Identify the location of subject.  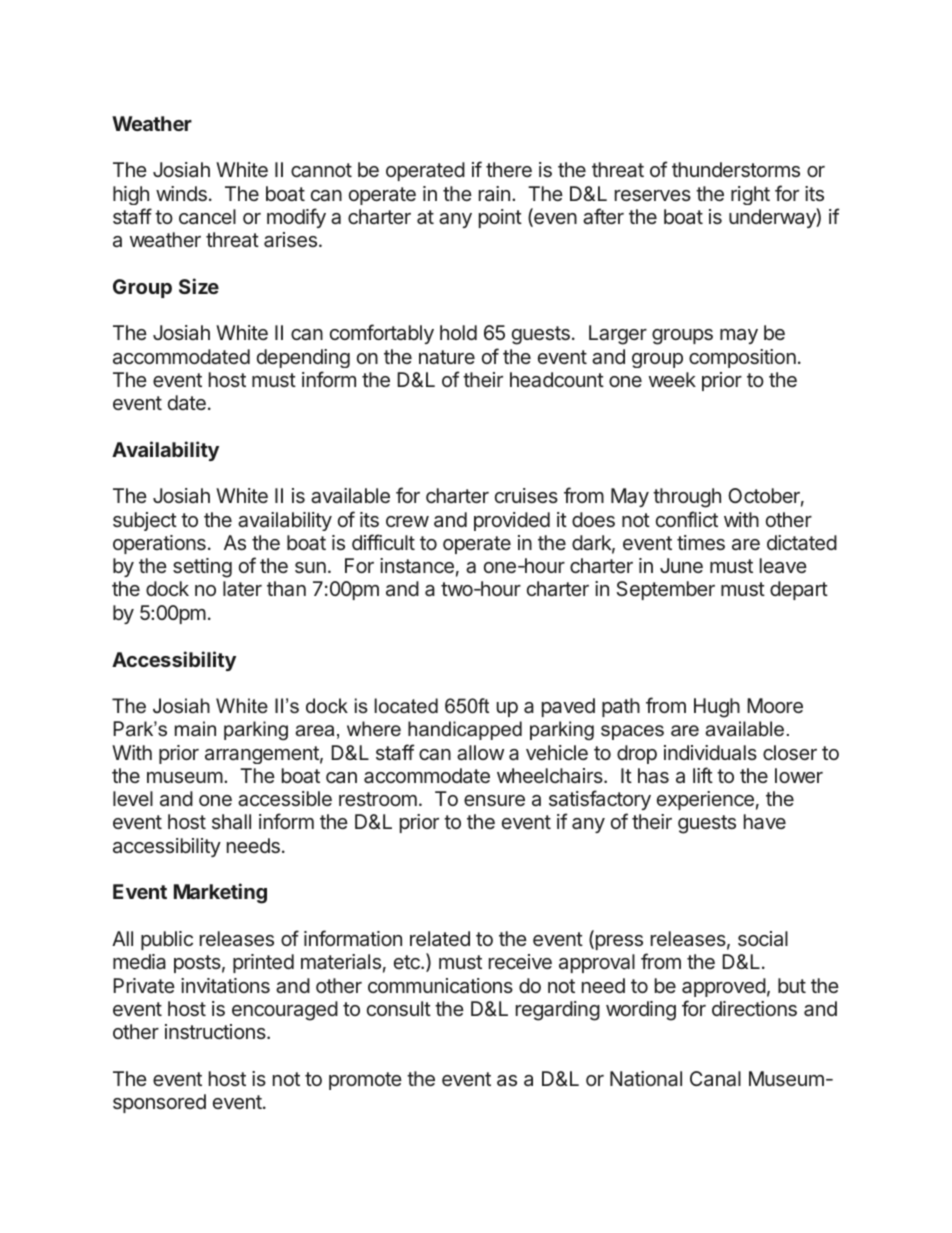
(145, 521).
